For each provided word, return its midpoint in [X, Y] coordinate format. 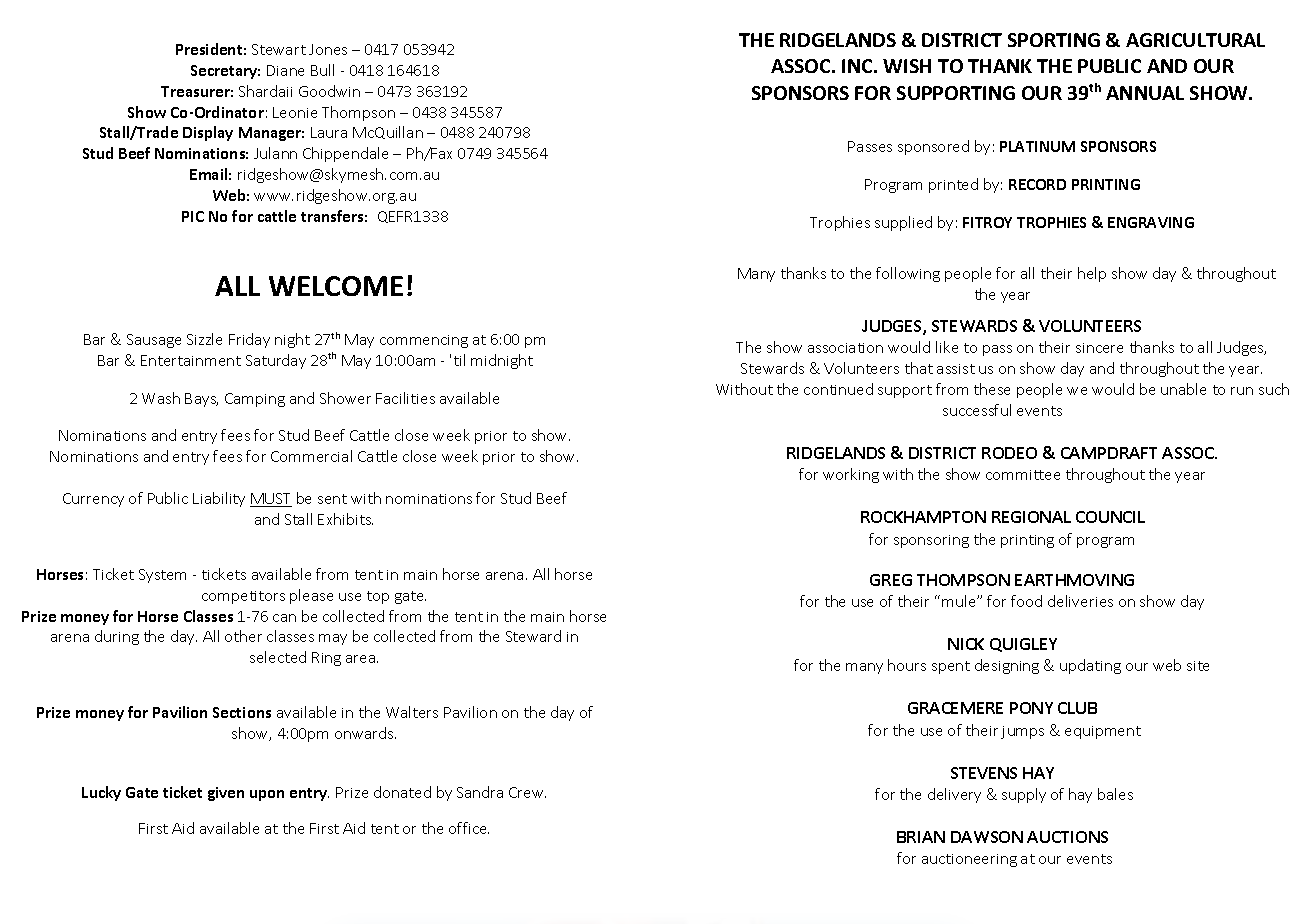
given [226, 794]
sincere [1099, 348]
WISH [907, 66]
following [908, 274]
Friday [249, 340]
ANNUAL [1145, 93]
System [162, 576]
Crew [527, 792]
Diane [285, 70]
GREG [891, 580]
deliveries [1080, 601]
